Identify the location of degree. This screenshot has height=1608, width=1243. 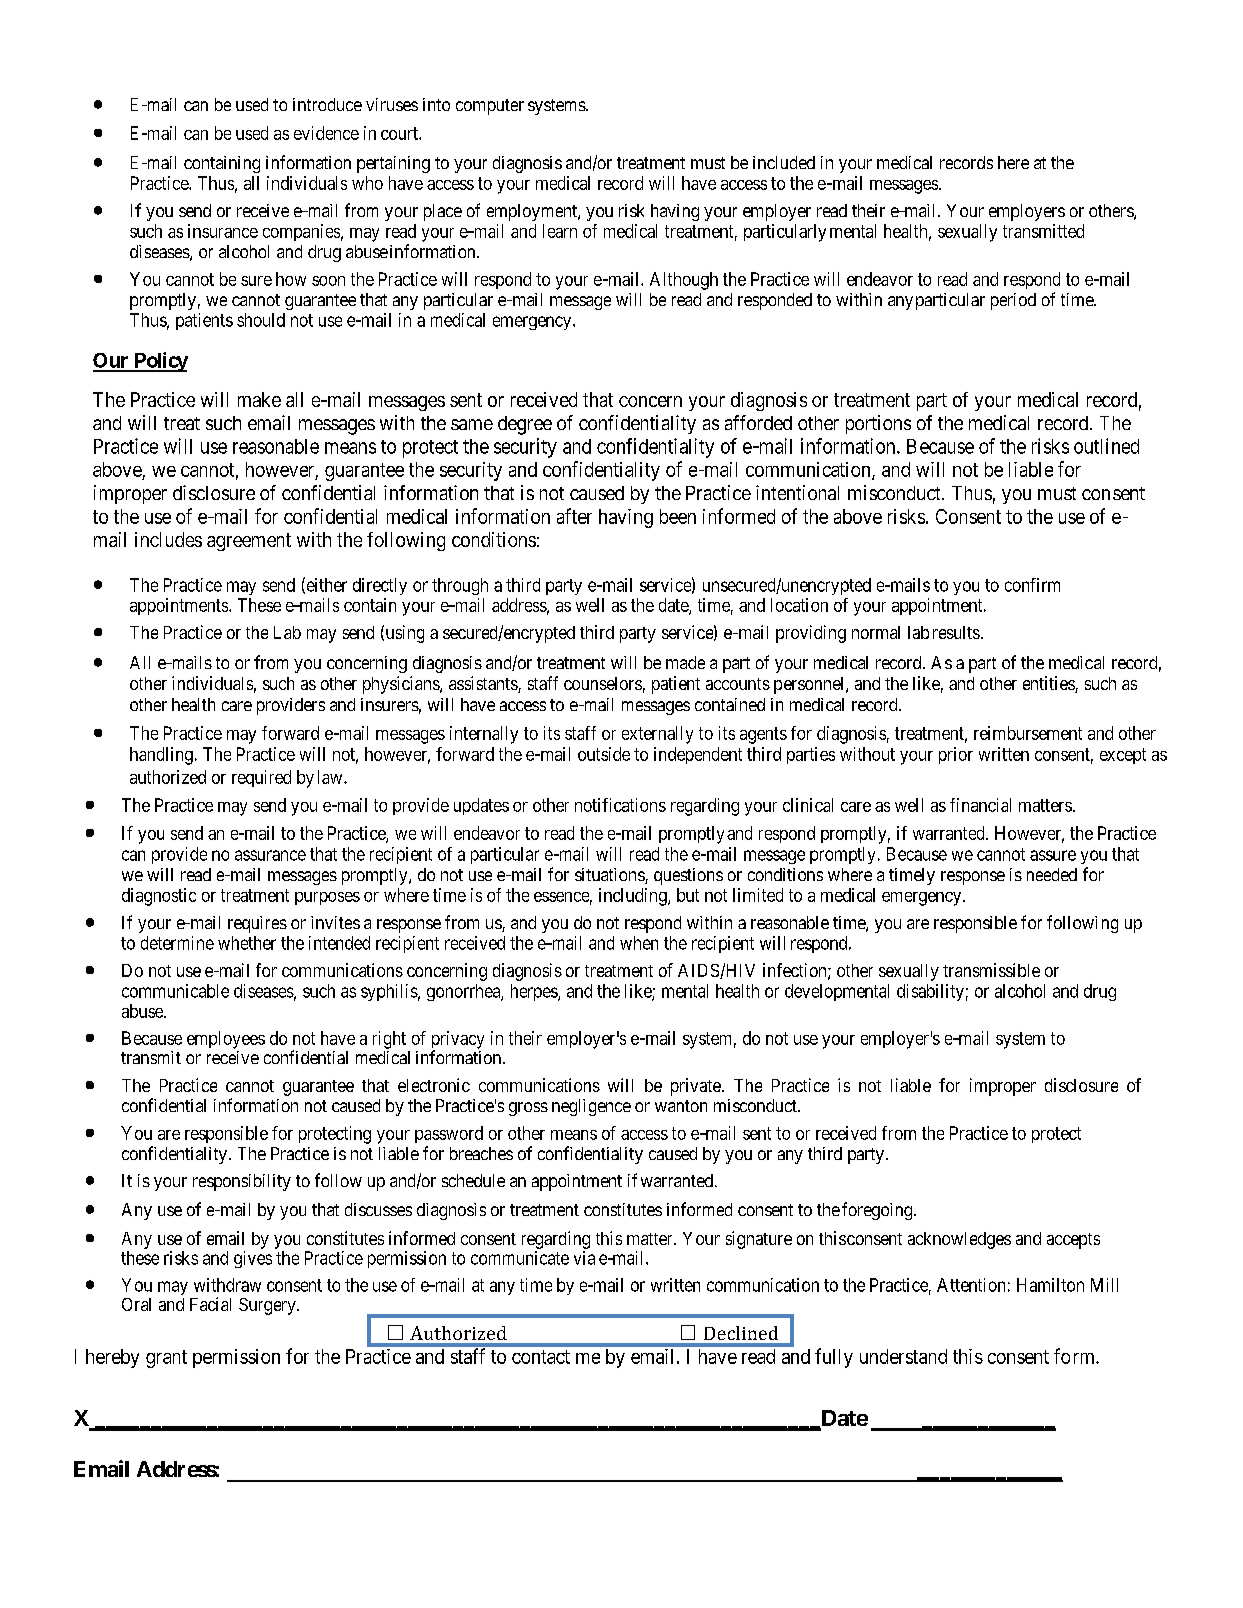
(525, 425).
